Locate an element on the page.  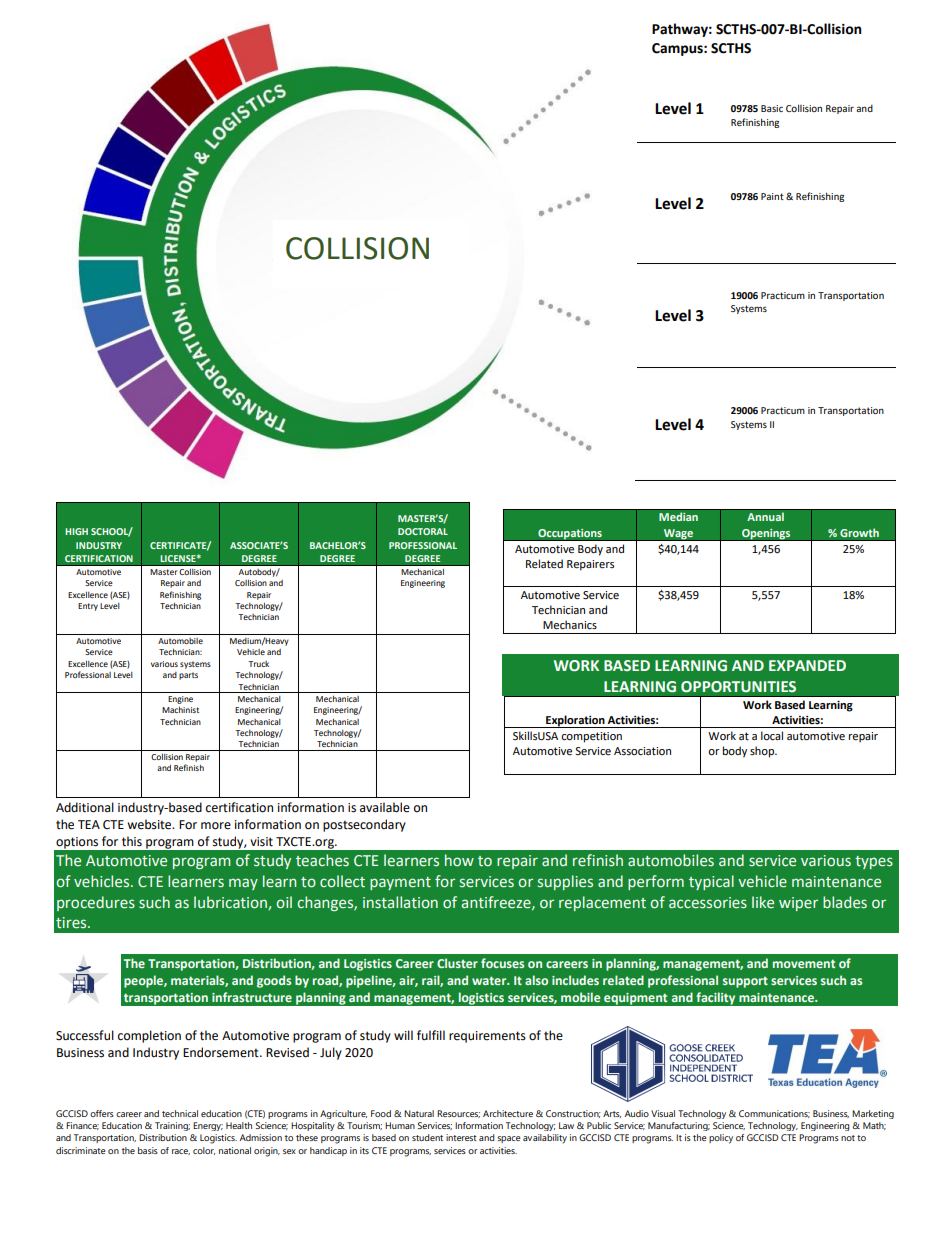
Median is located at coordinates (678, 516).
